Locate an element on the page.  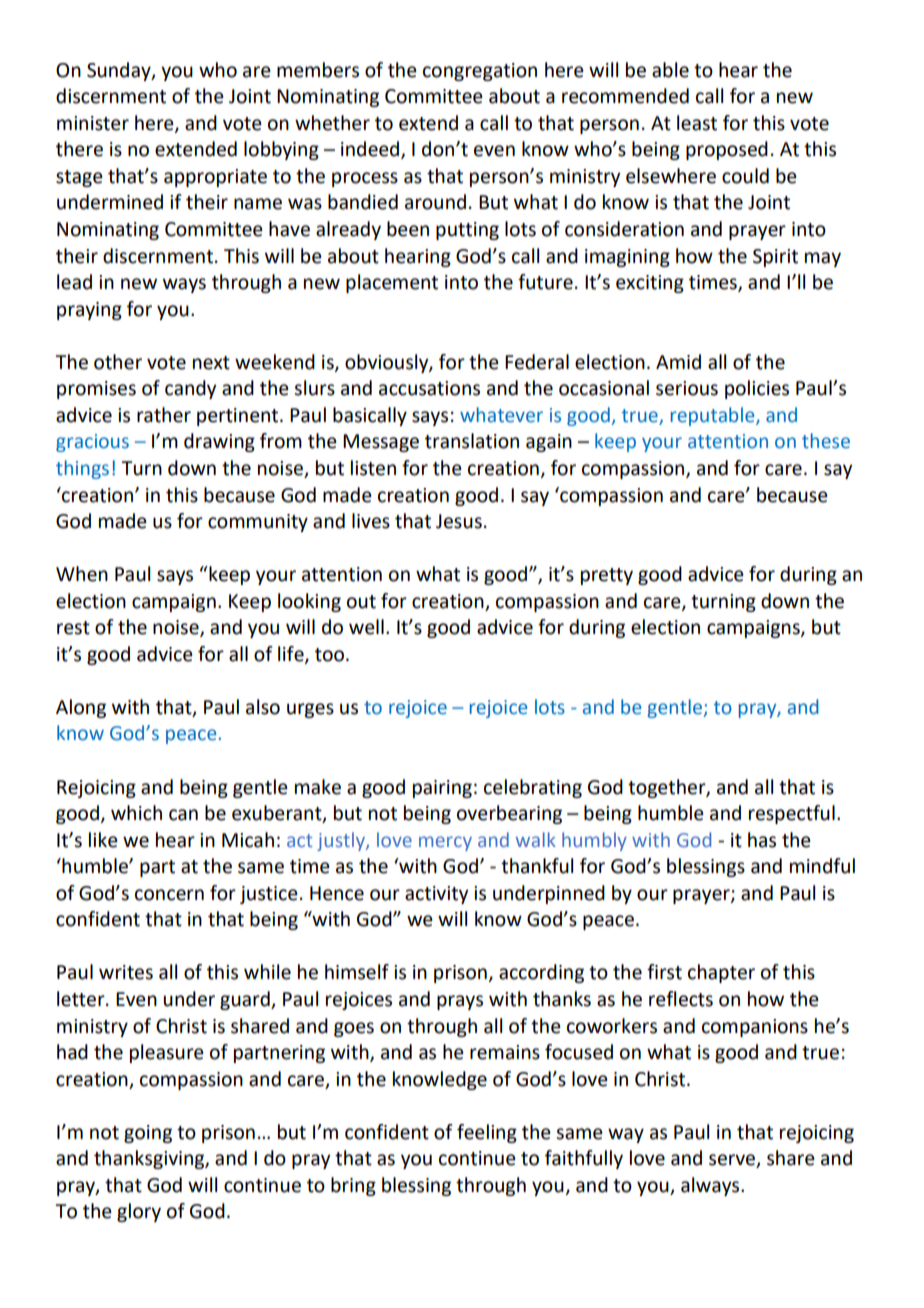
minister is located at coordinates (93, 123).
